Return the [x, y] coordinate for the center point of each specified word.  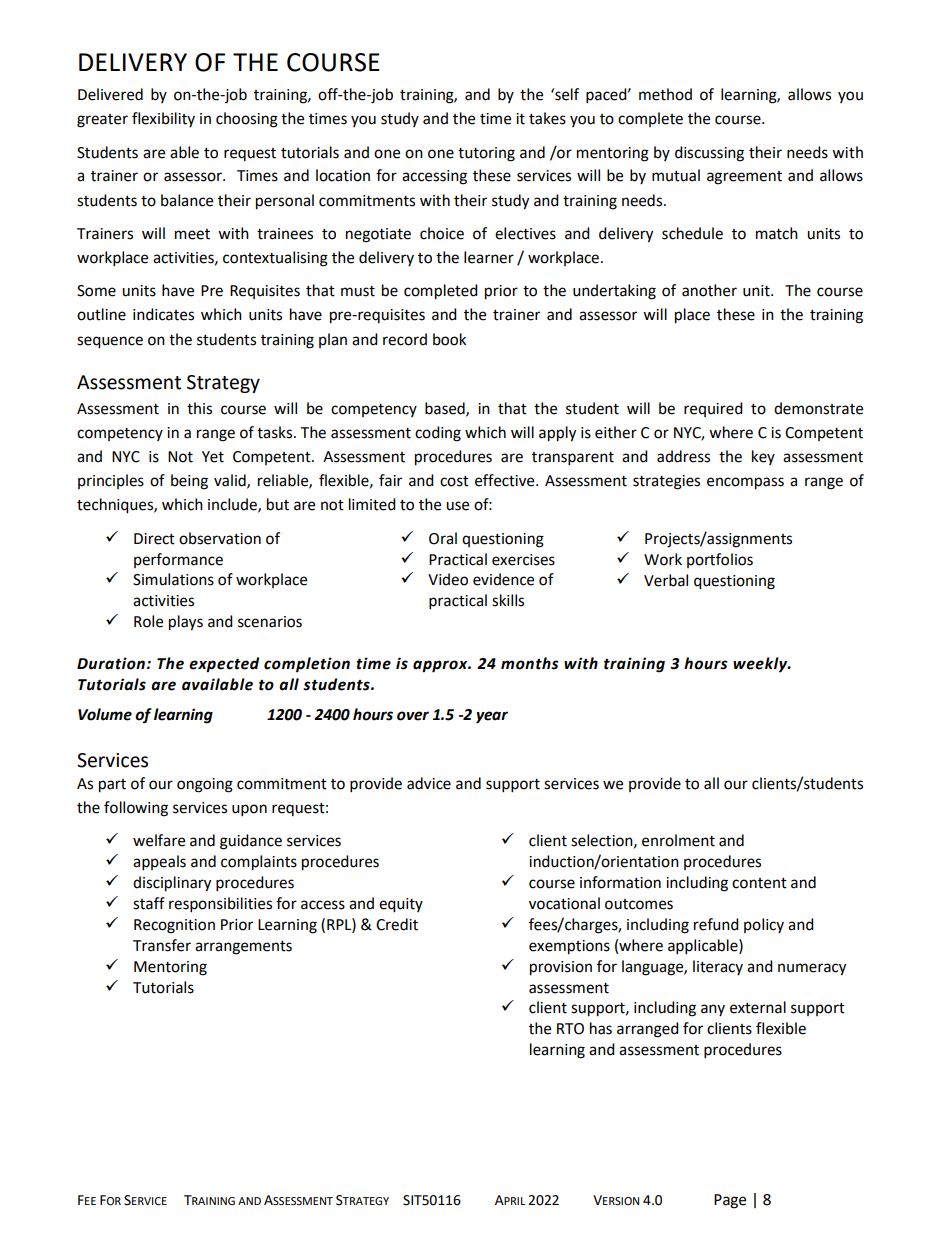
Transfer [162, 945]
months [530, 663]
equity [401, 905]
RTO [570, 1029]
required [713, 409]
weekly [761, 665]
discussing [709, 154]
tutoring [486, 154]
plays [186, 623]
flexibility [163, 119]
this [199, 408]
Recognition [174, 926]
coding [438, 434]
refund [716, 924]
